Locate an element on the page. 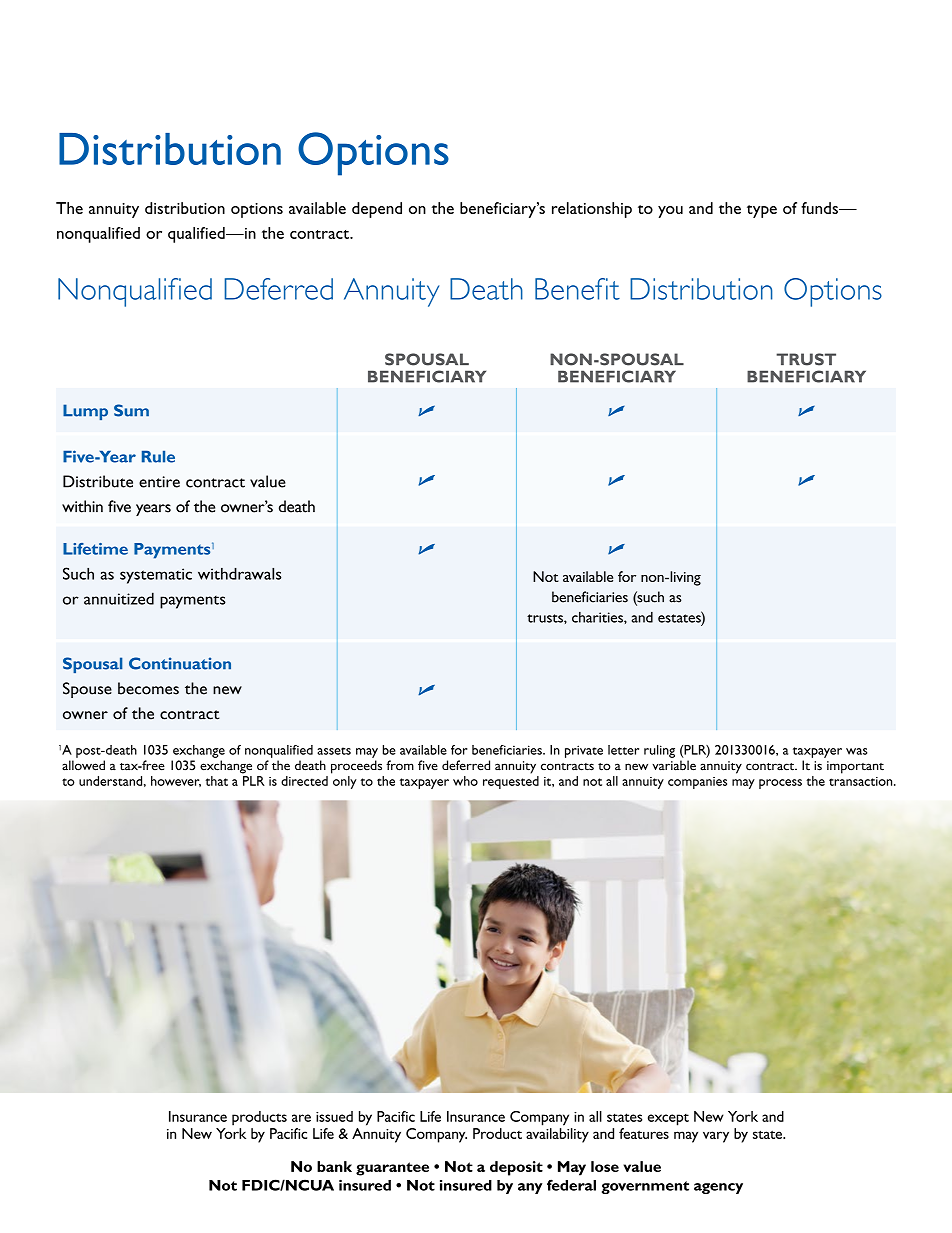  deposit is located at coordinates (516, 1168).
